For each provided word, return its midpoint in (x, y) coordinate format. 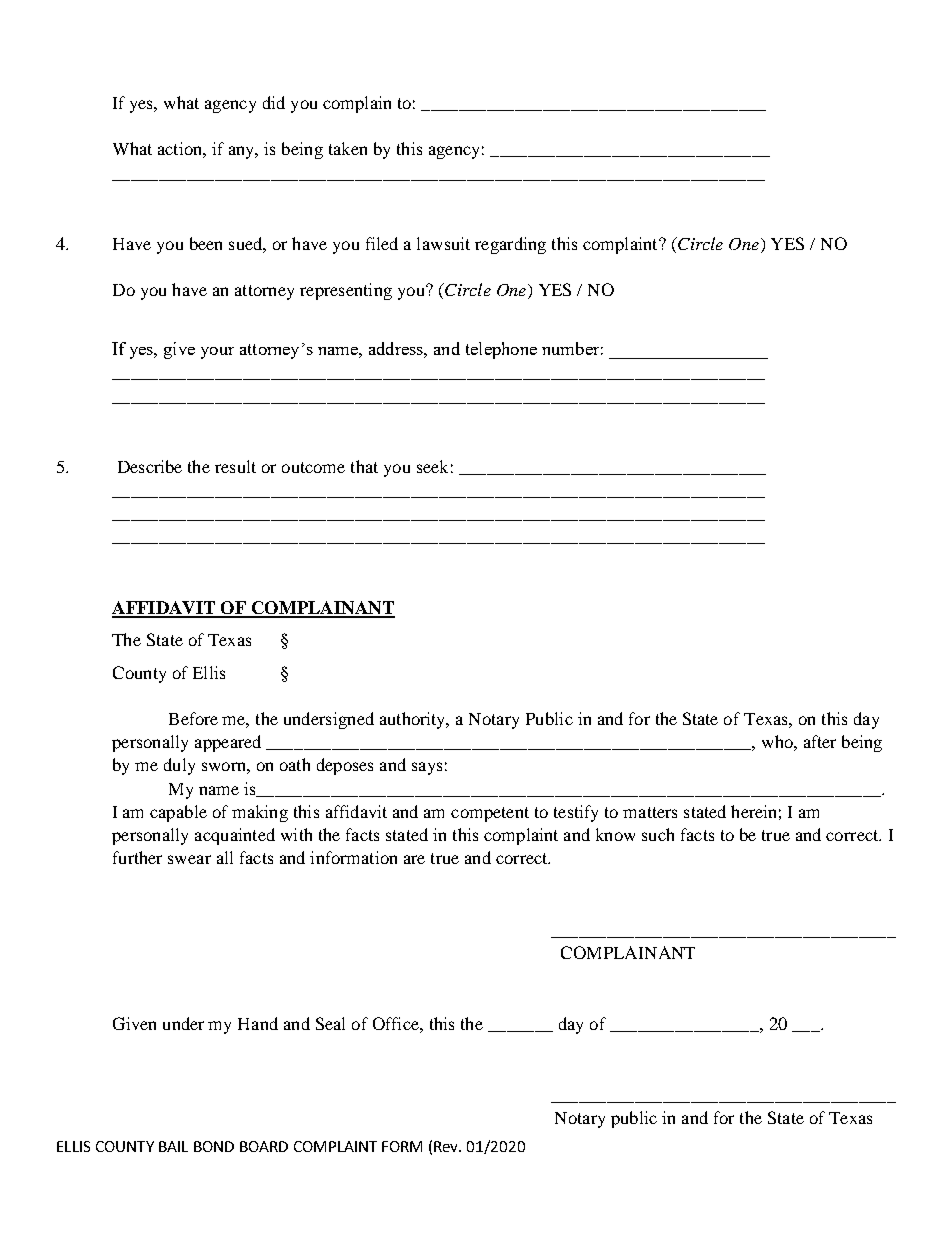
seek (432, 466)
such (658, 834)
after (820, 741)
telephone (501, 350)
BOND (214, 1146)
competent (490, 814)
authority (414, 720)
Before (193, 718)
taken (348, 148)
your (217, 353)
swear (189, 859)
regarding (510, 245)
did (274, 102)
